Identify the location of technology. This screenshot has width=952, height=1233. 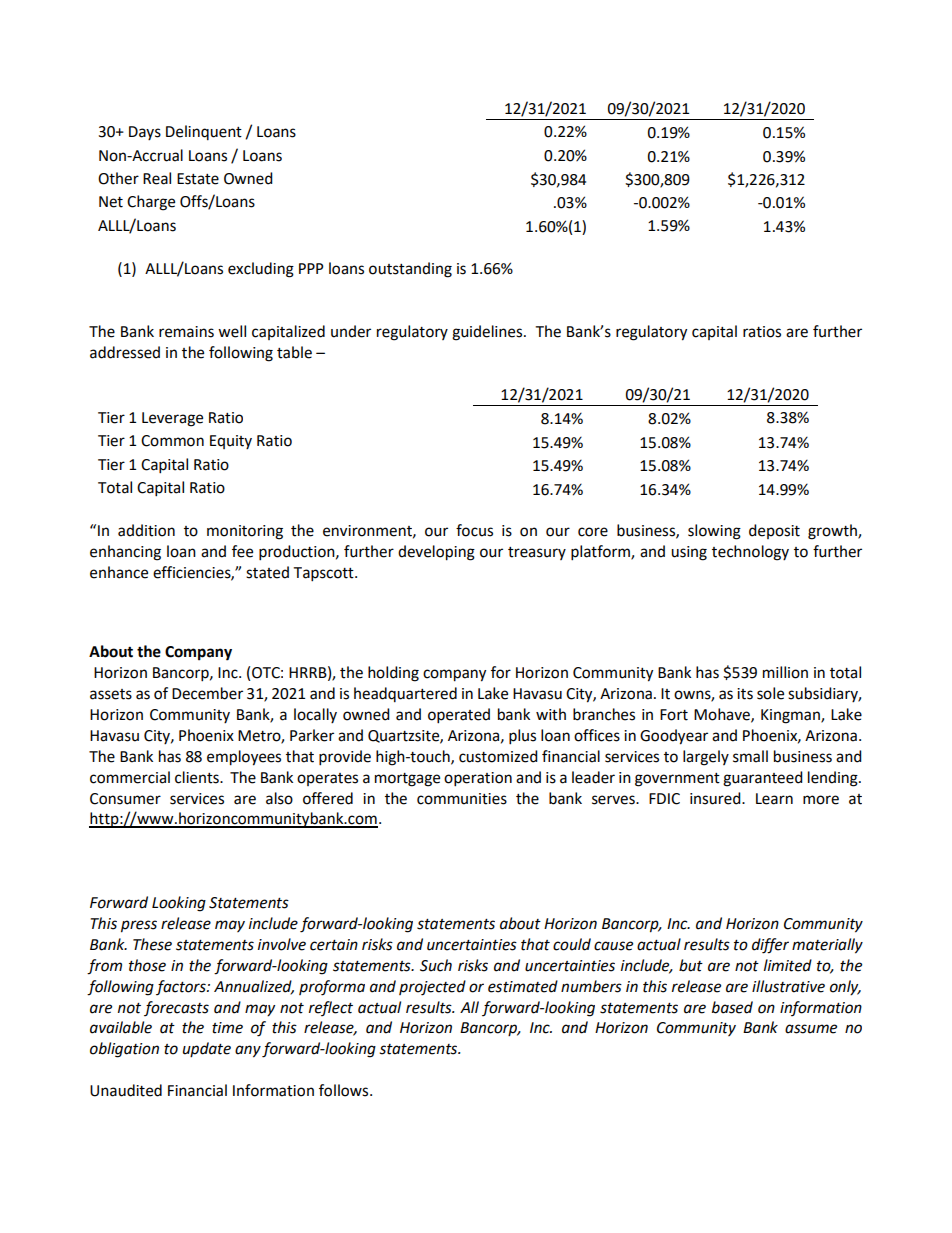
(750, 553).
